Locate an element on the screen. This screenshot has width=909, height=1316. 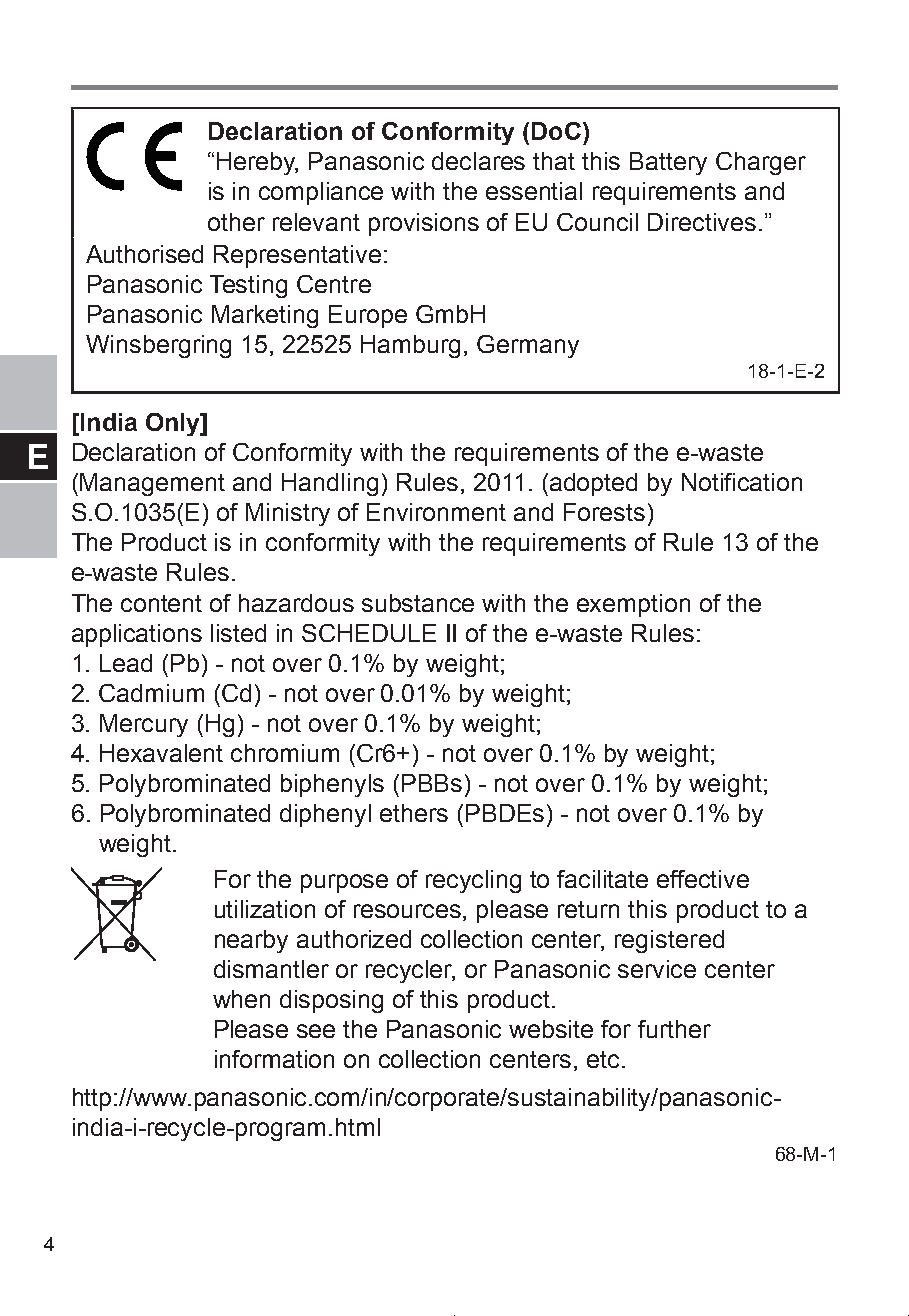
Environment is located at coordinates (436, 512).
